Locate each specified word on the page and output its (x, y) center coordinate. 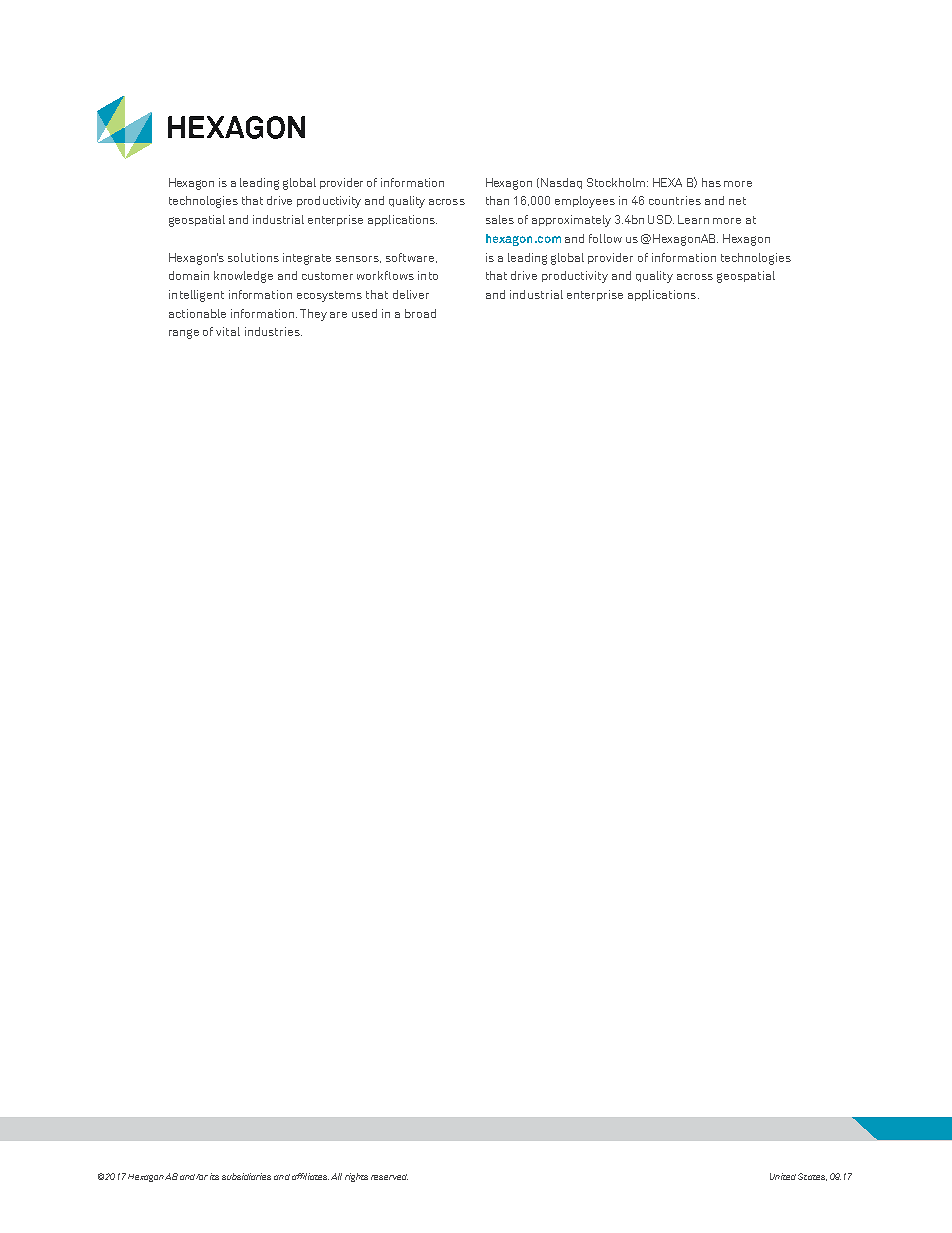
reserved (389, 1177)
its (214, 1176)
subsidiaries (246, 1176)
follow (605, 238)
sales (500, 219)
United (783, 1176)
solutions (253, 257)
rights (356, 1177)
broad (420, 313)
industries (273, 331)
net (737, 201)
